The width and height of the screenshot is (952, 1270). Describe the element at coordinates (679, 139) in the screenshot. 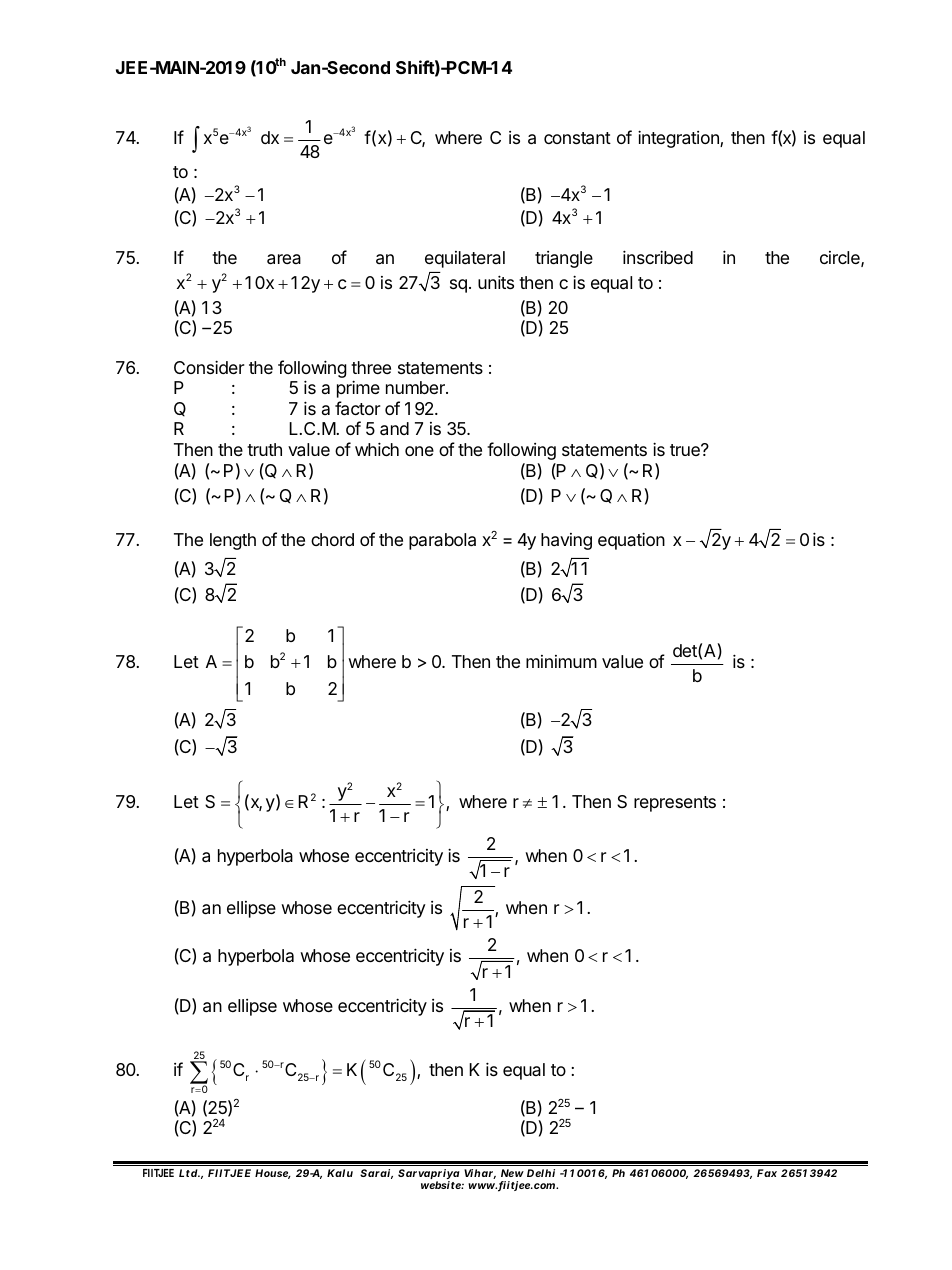

I see `integration` at that location.
